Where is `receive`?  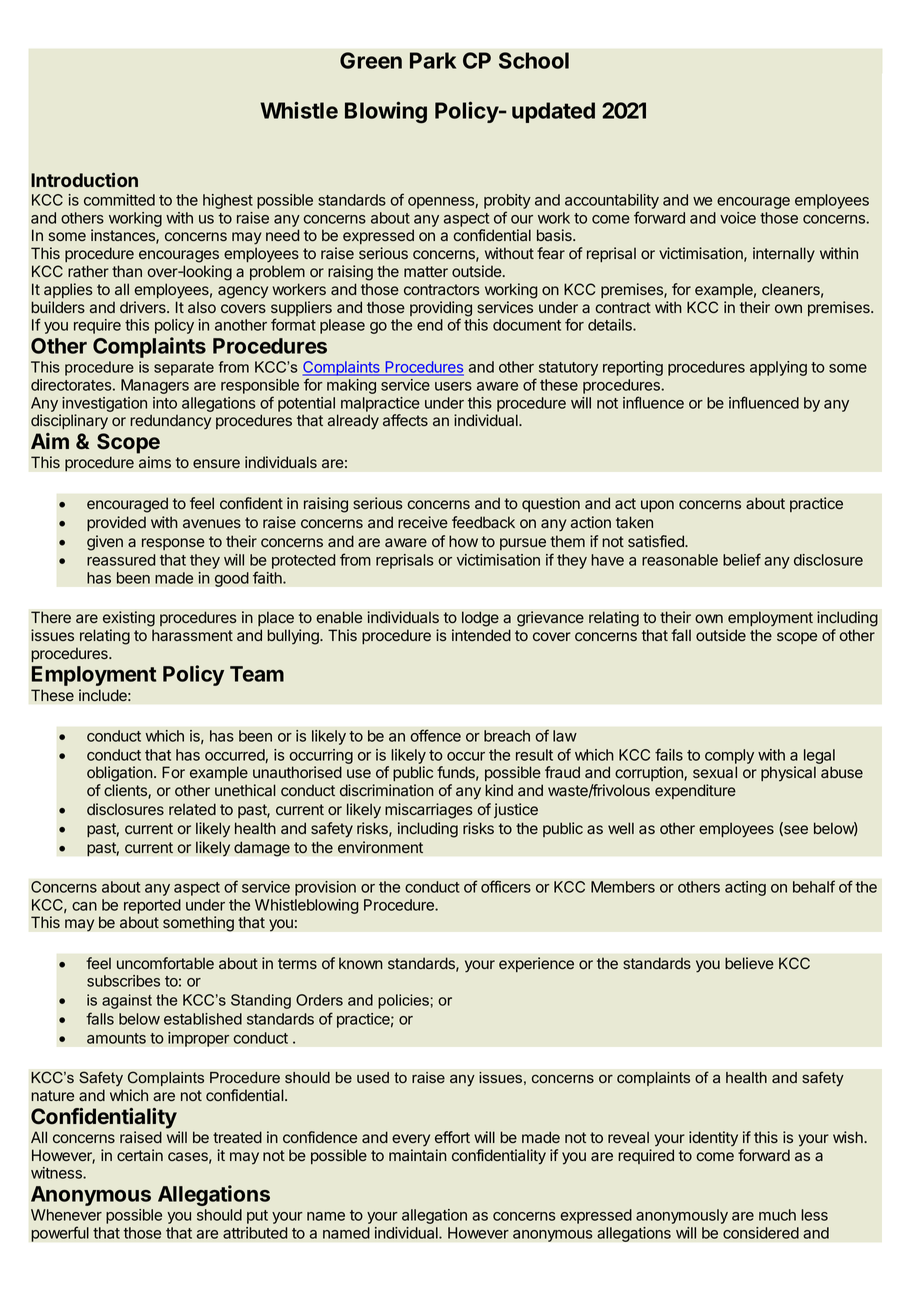
receive is located at coordinates (423, 522).
